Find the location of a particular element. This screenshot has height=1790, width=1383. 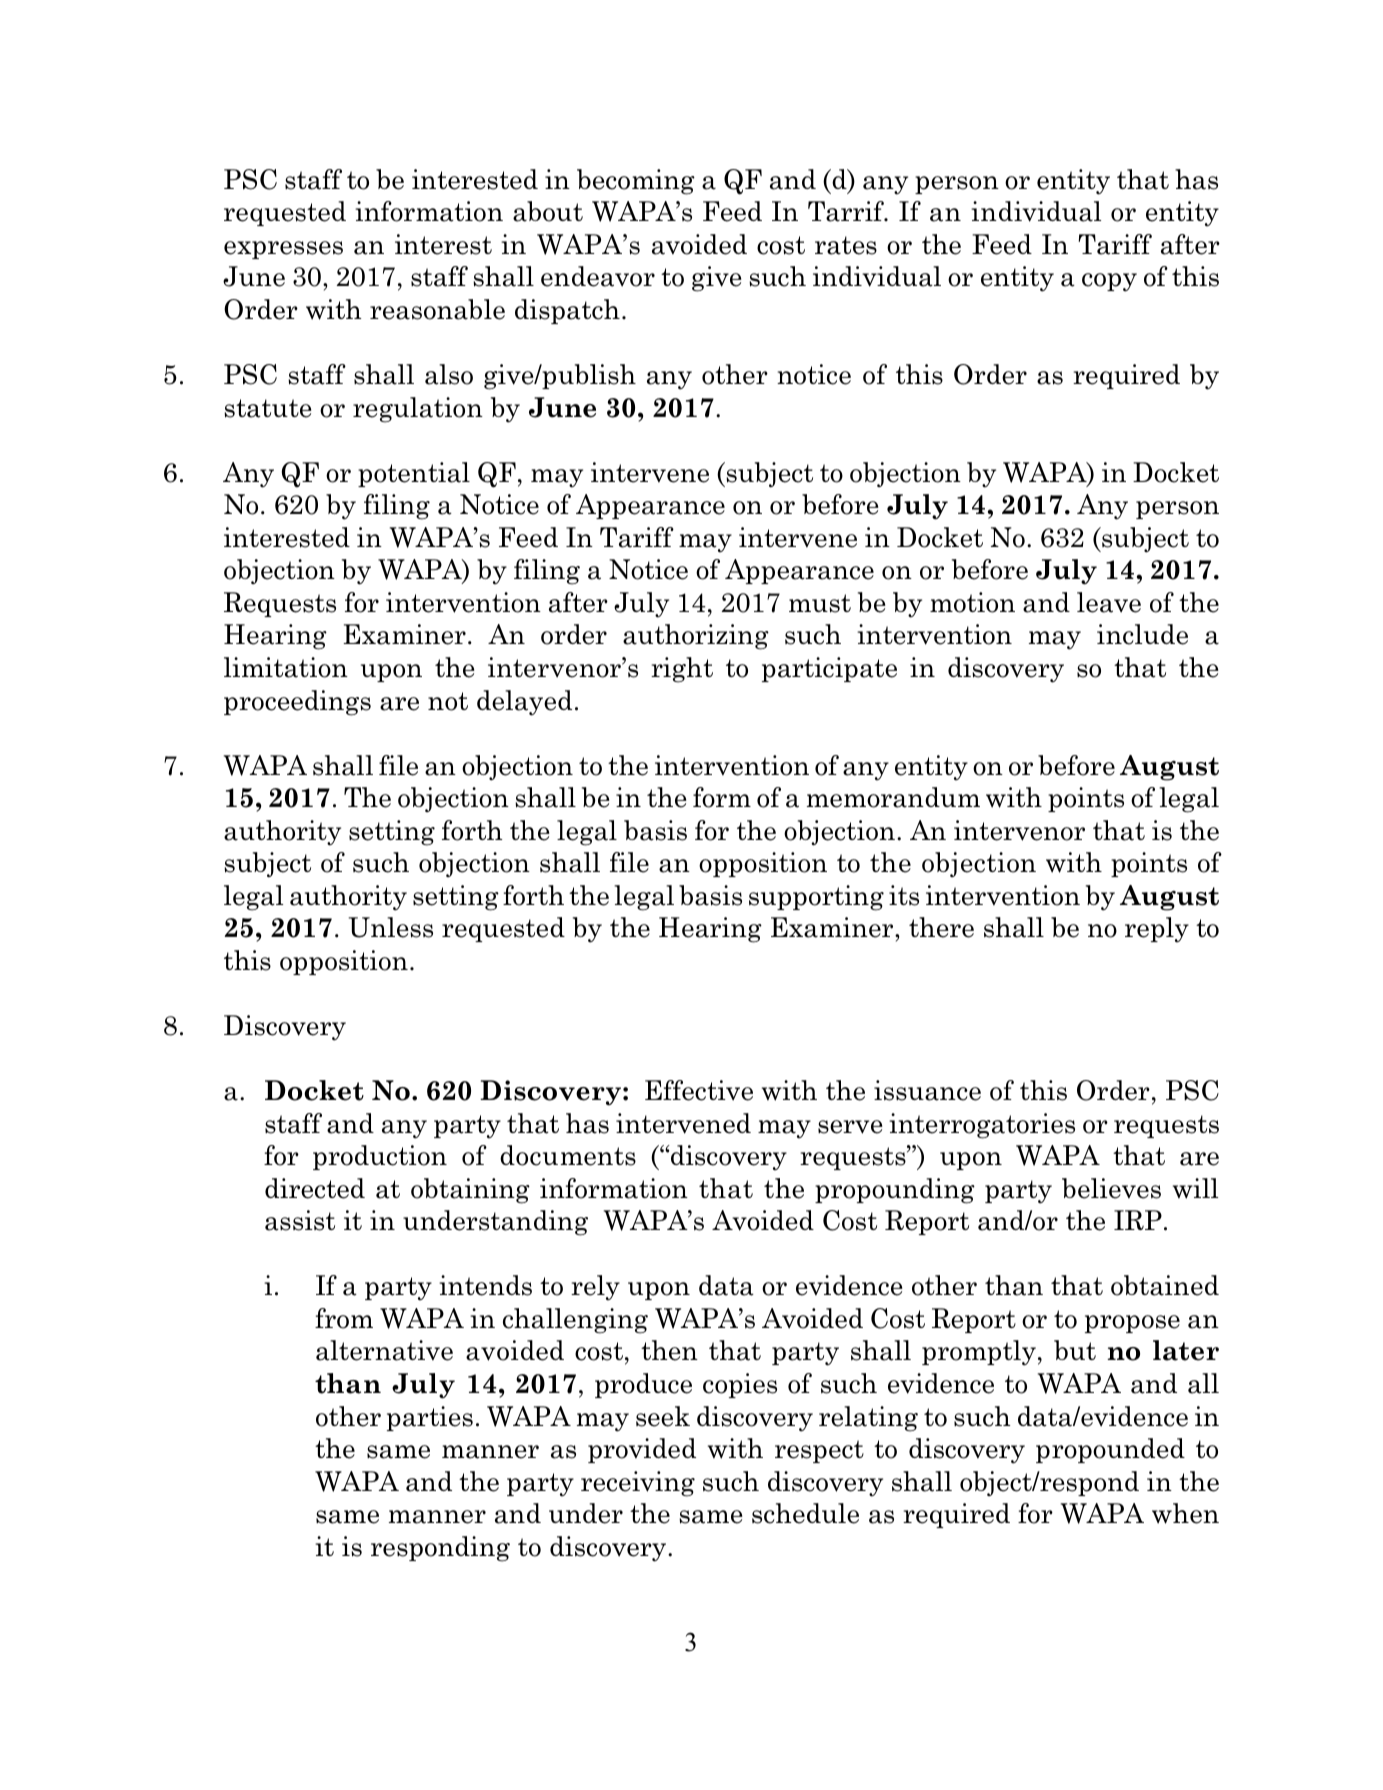

becoming is located at coordinates (636, 182).
